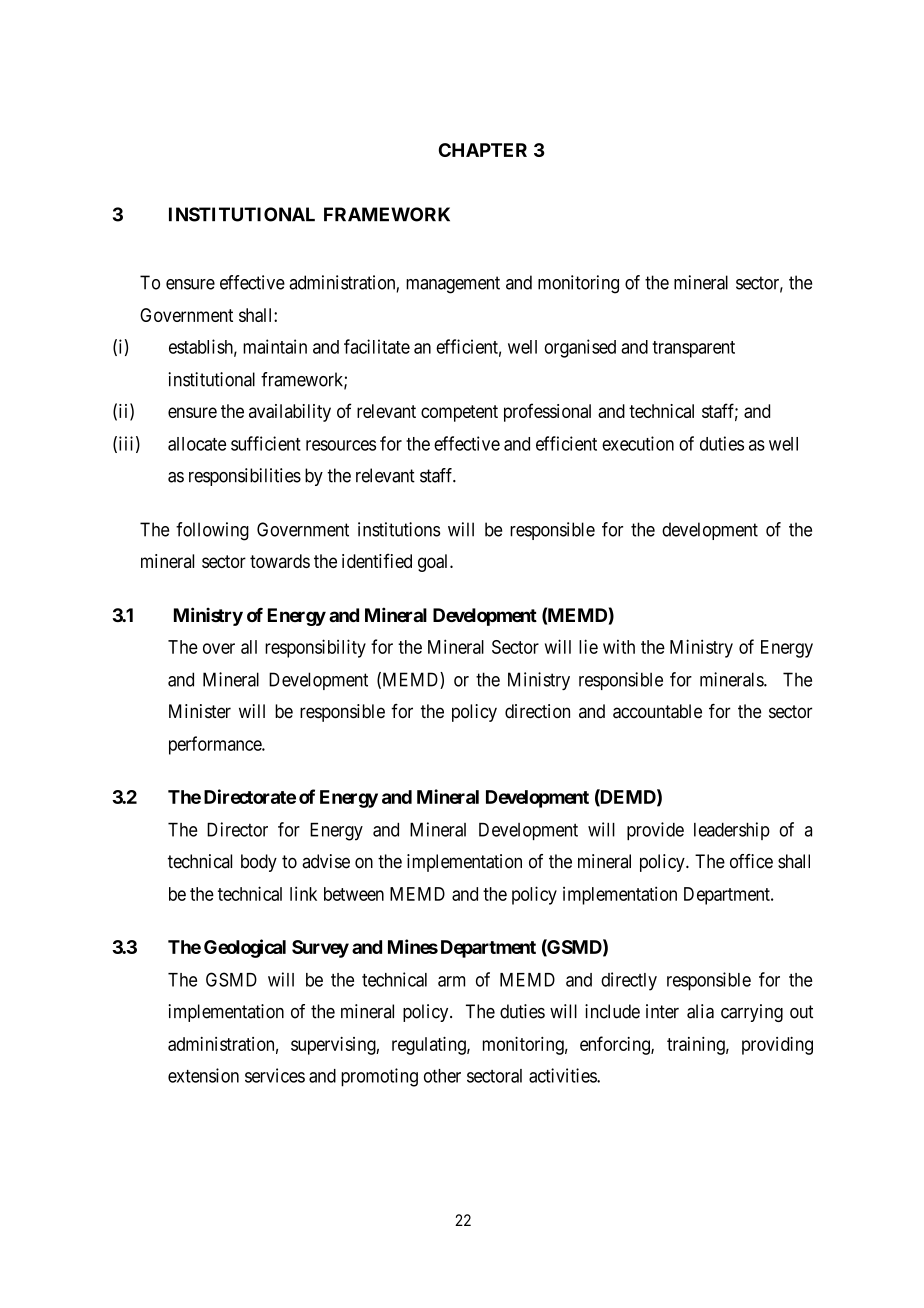 This screenshot has height=1308, width=924. What do you see at coordinates (459, 413) in the screenshot?
I see `competent` at bounding box center [459, 413].
